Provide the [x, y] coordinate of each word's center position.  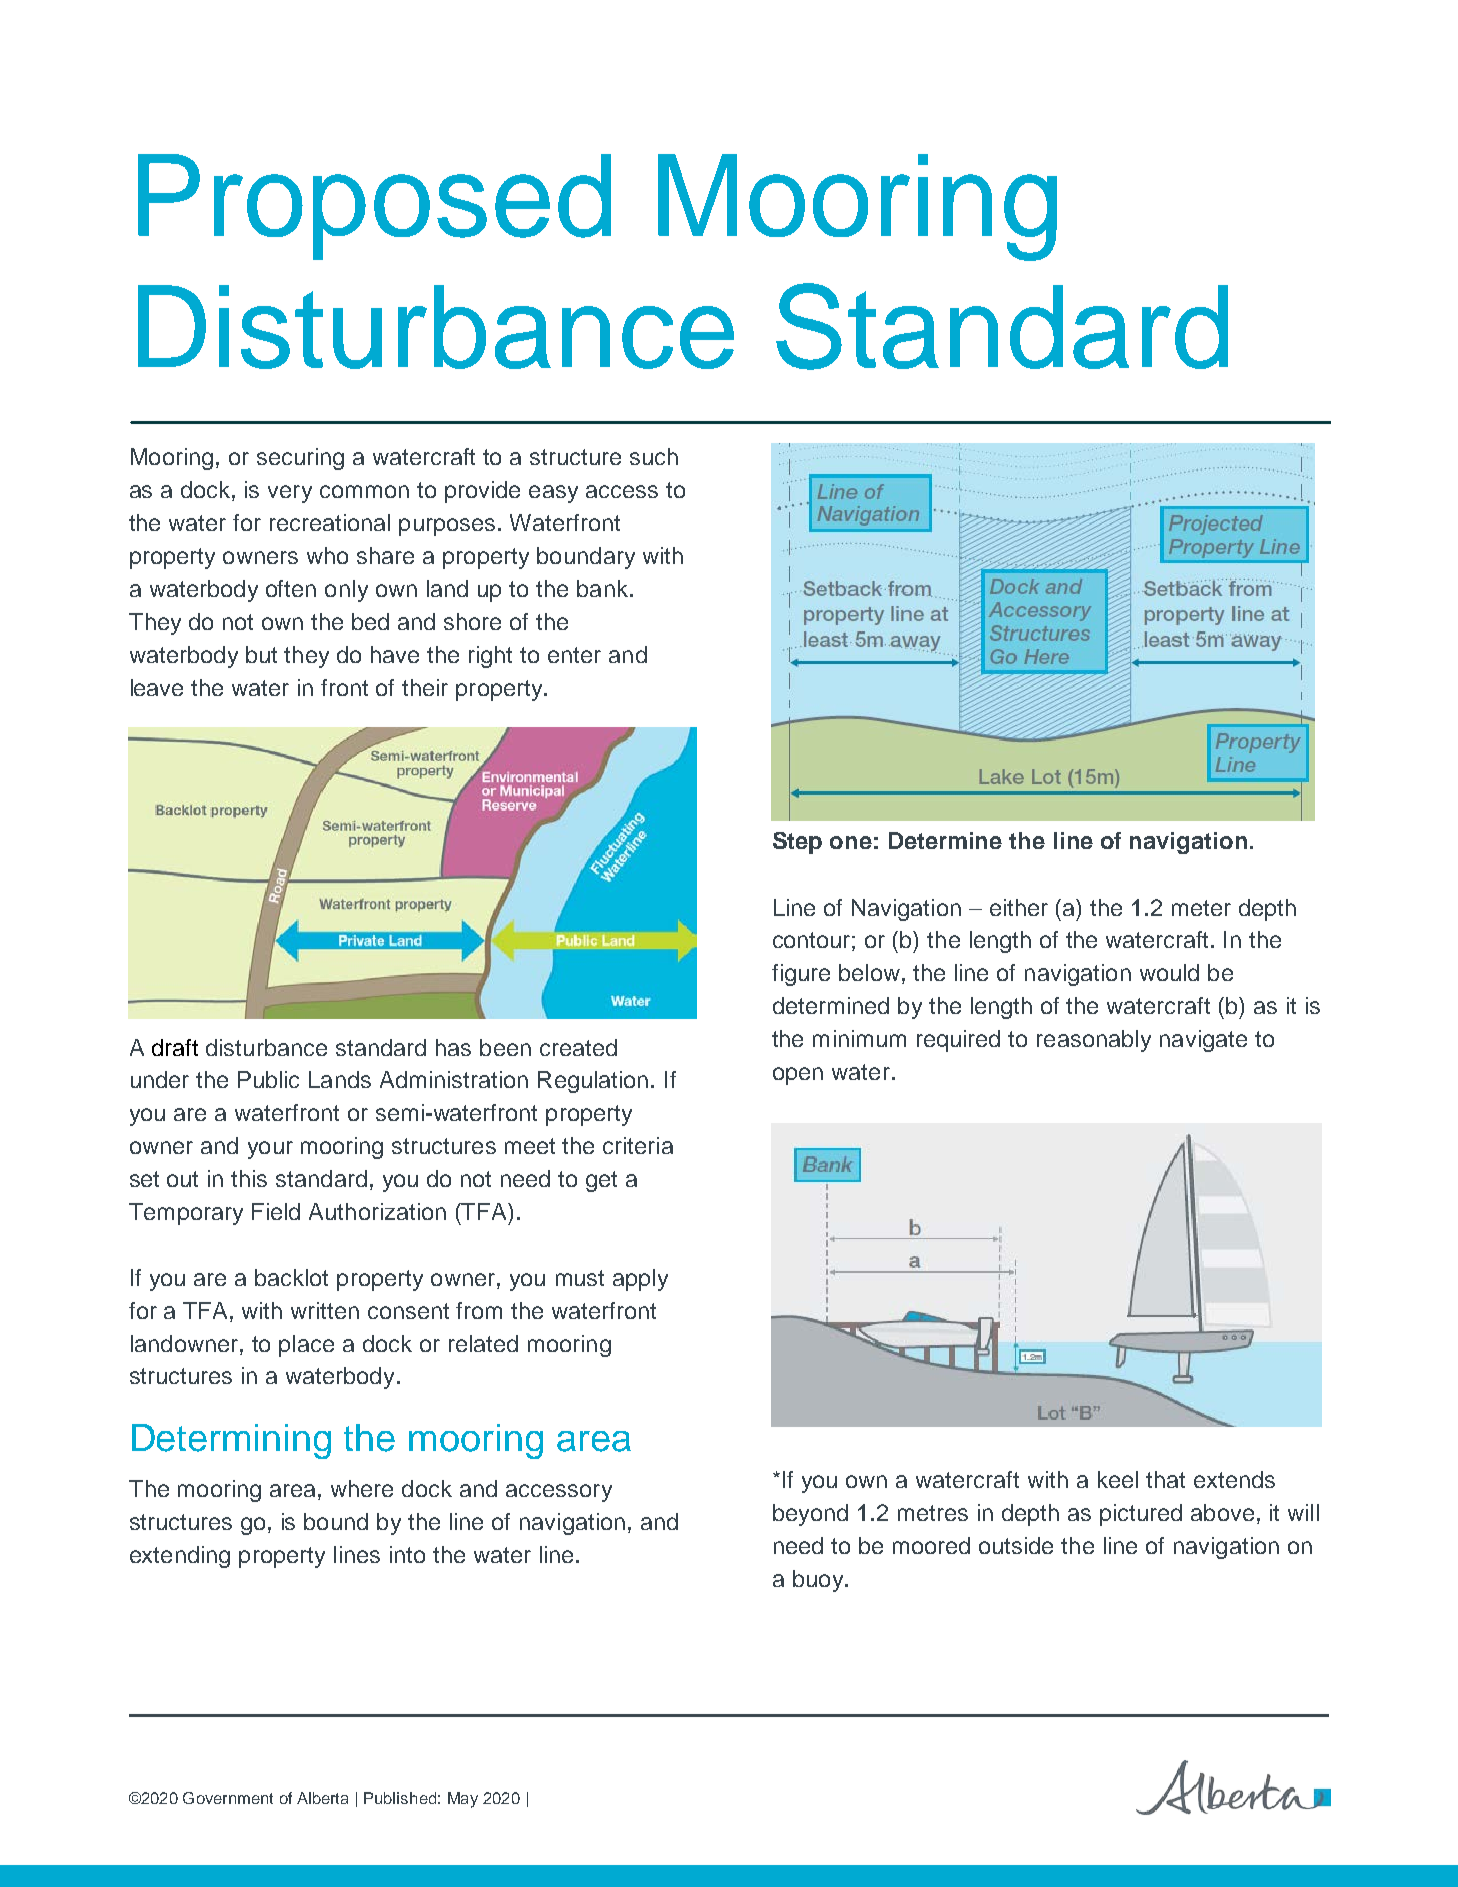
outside [1016, 1545]
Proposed [374, 207]
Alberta [322, 1798]
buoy [819, 1581]
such [654, 456]
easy [553, 494]
